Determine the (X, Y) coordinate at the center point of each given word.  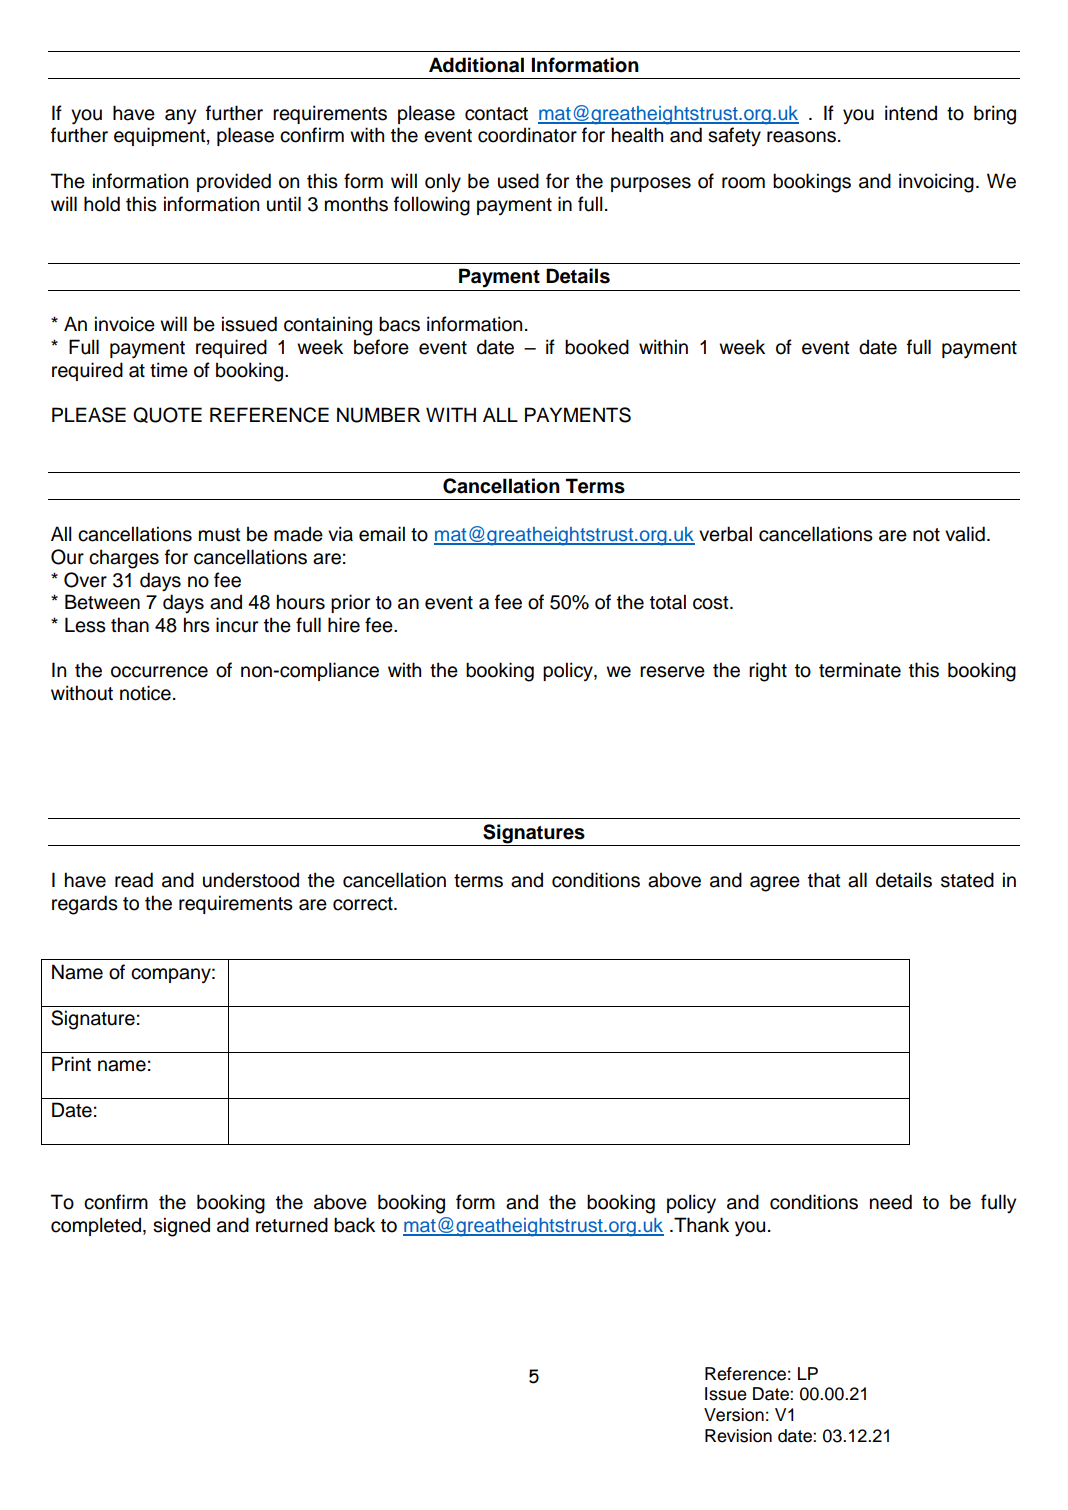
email (382, 534)
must (220, 535)
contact (496, 114)
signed (181, 1227)
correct (364, 904)
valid (965, 534)
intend (911, 113)
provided (234, 182)
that (824, 880)
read (134, 880)
